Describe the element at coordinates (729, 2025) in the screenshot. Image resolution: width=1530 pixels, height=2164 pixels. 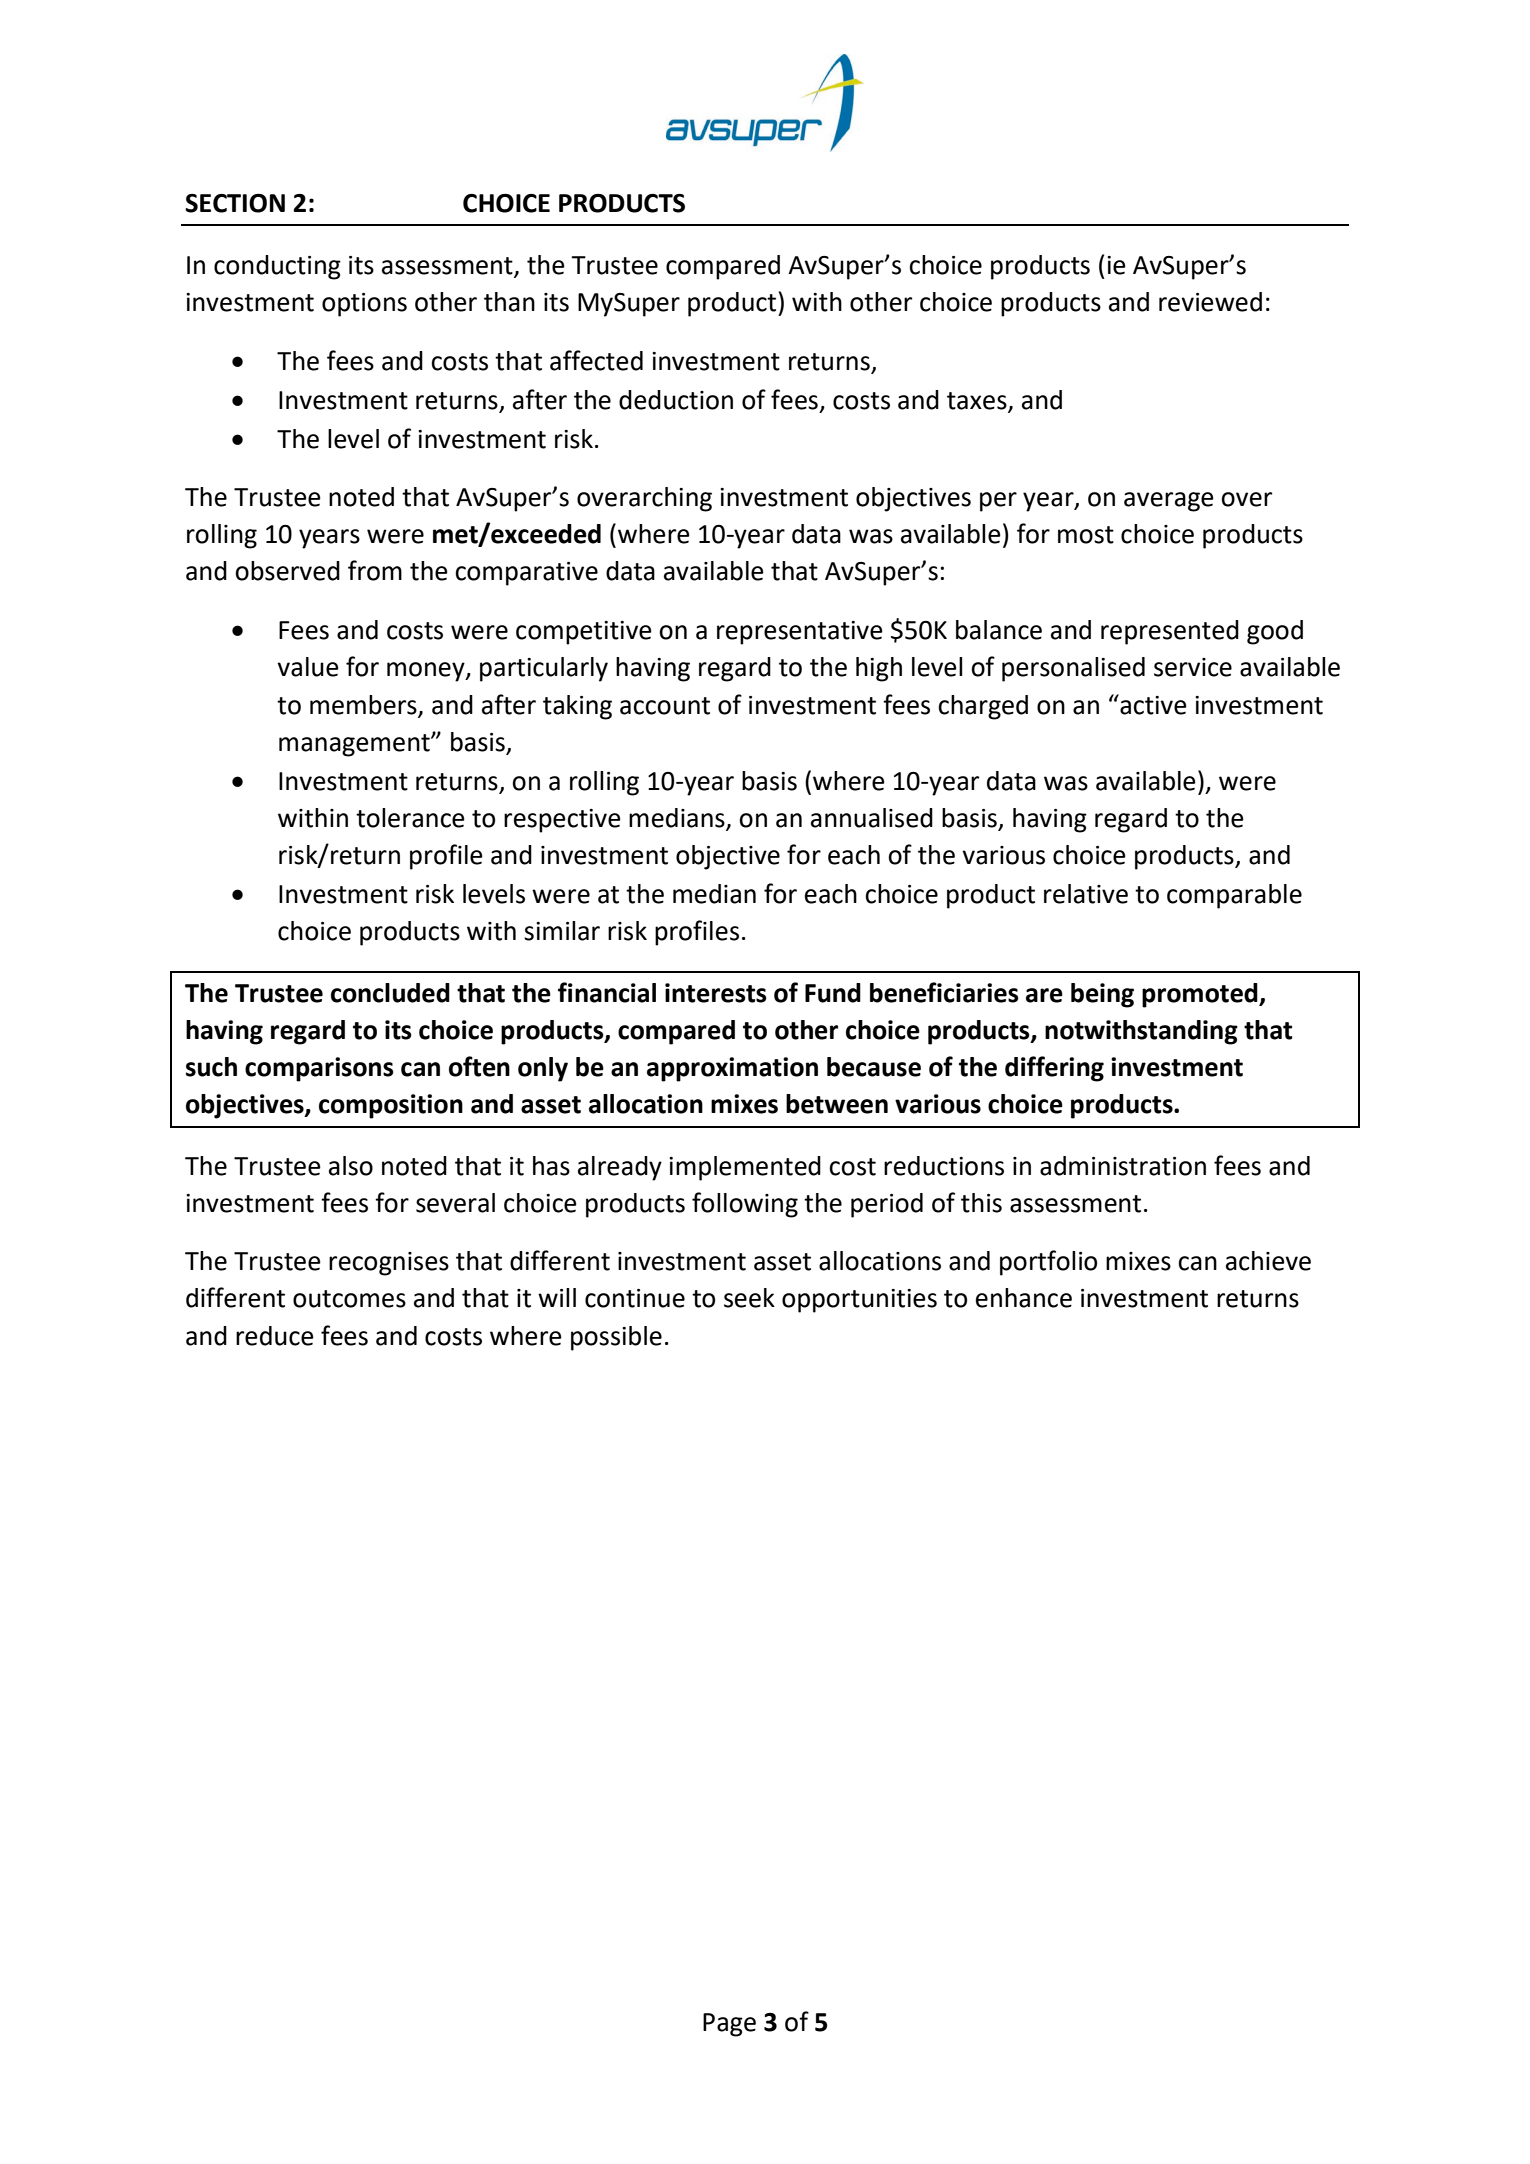
I see `Page` at that location.
